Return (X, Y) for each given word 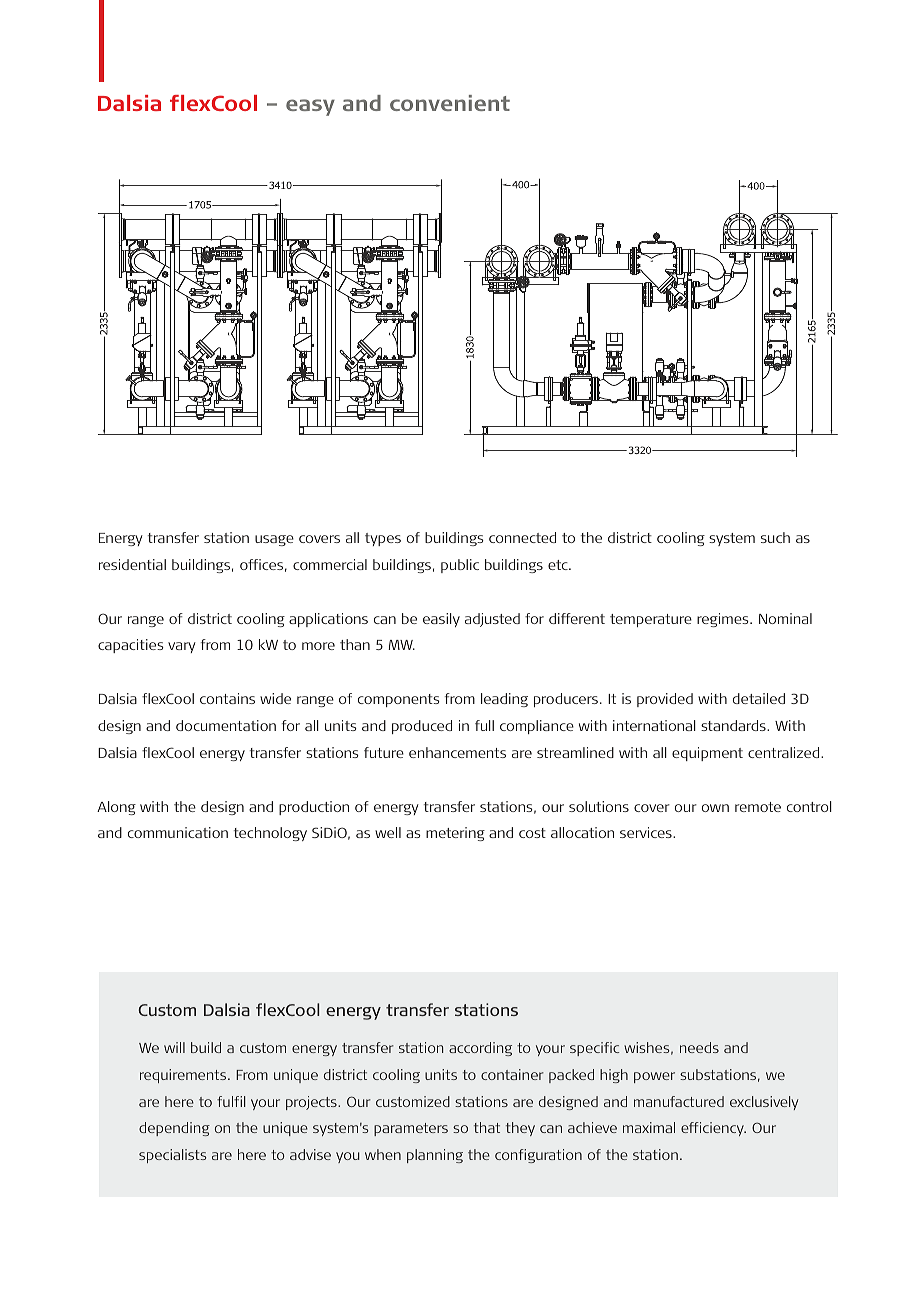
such (775, 537)
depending (174, 1129)
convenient (450, 103)
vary (182, 647)
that (487, 1127)
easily (441, 620)
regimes (724, 620)
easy (310, 107)
